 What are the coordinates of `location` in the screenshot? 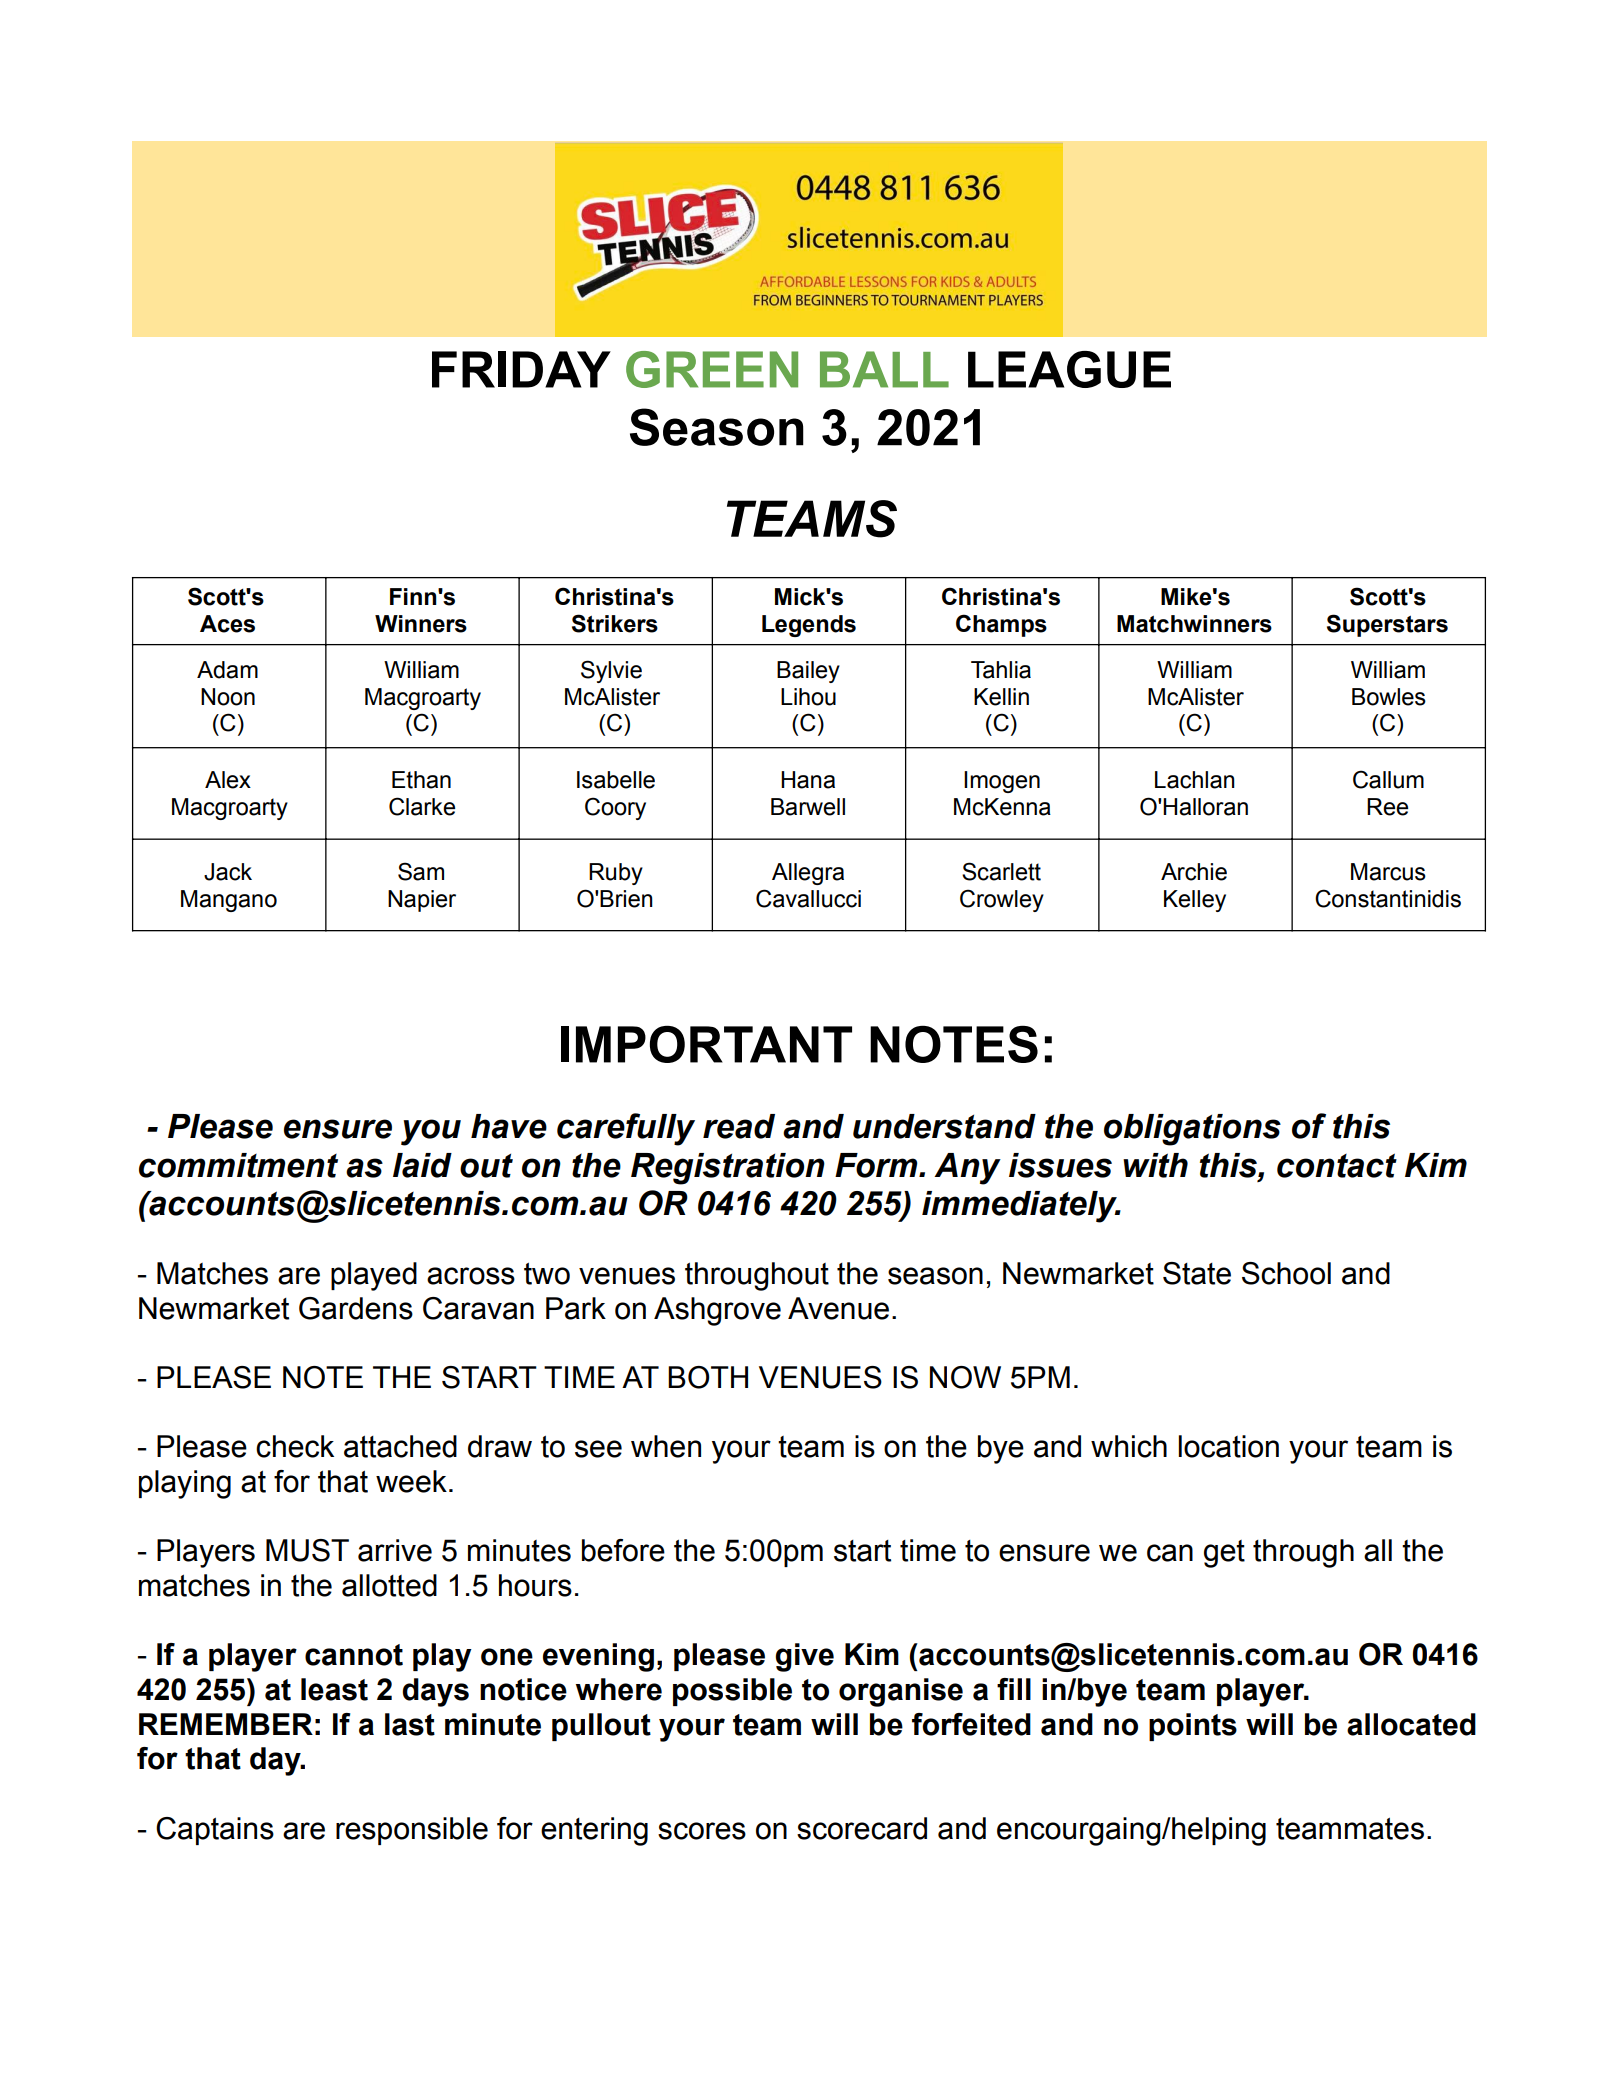 It's located at (1228, 1446).
